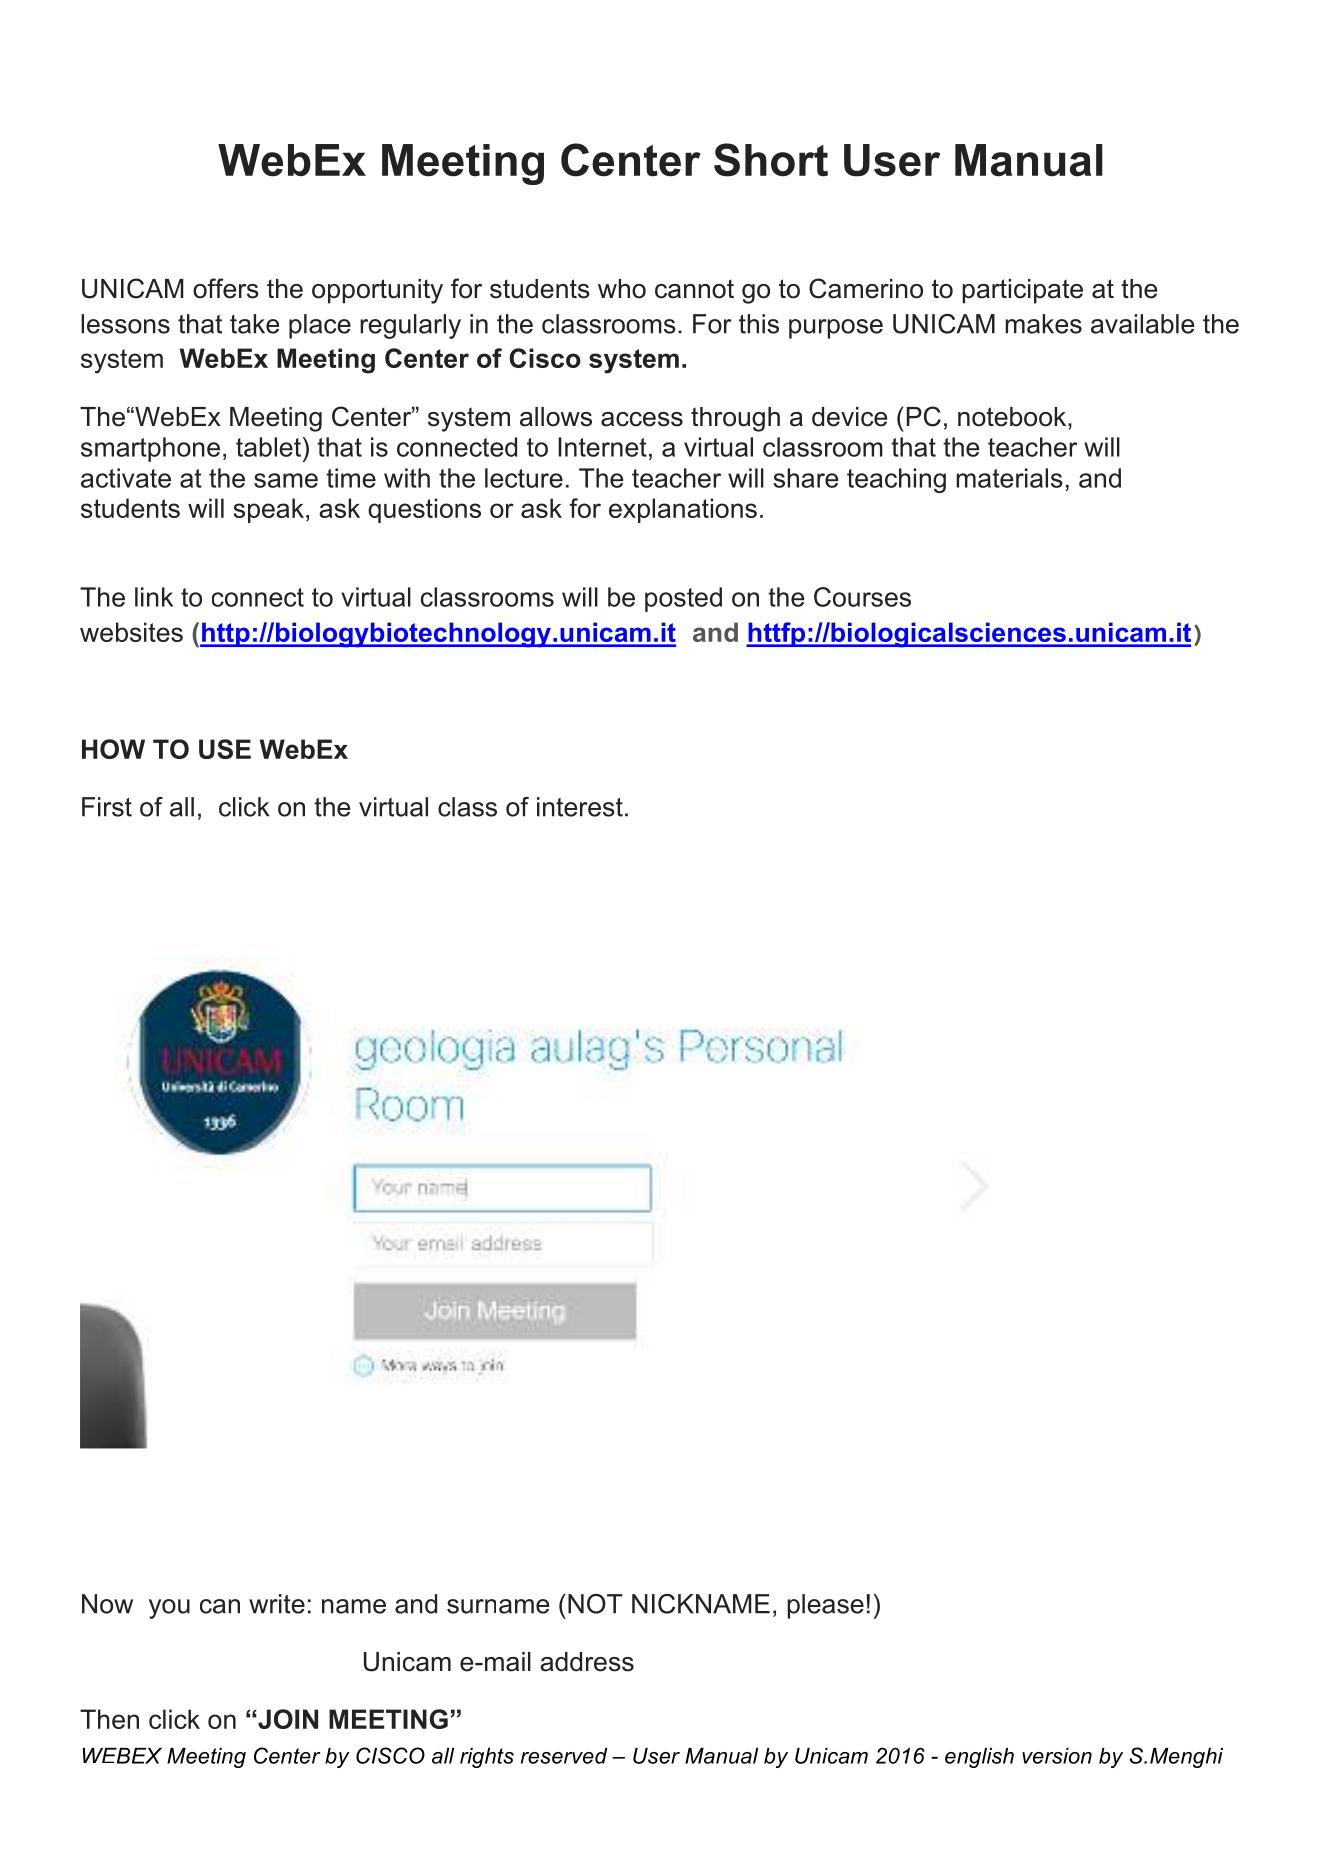 The image size is (1323, 1873). Describe the element at coordinates (107, 807) in the document. I see `First` at that location.
